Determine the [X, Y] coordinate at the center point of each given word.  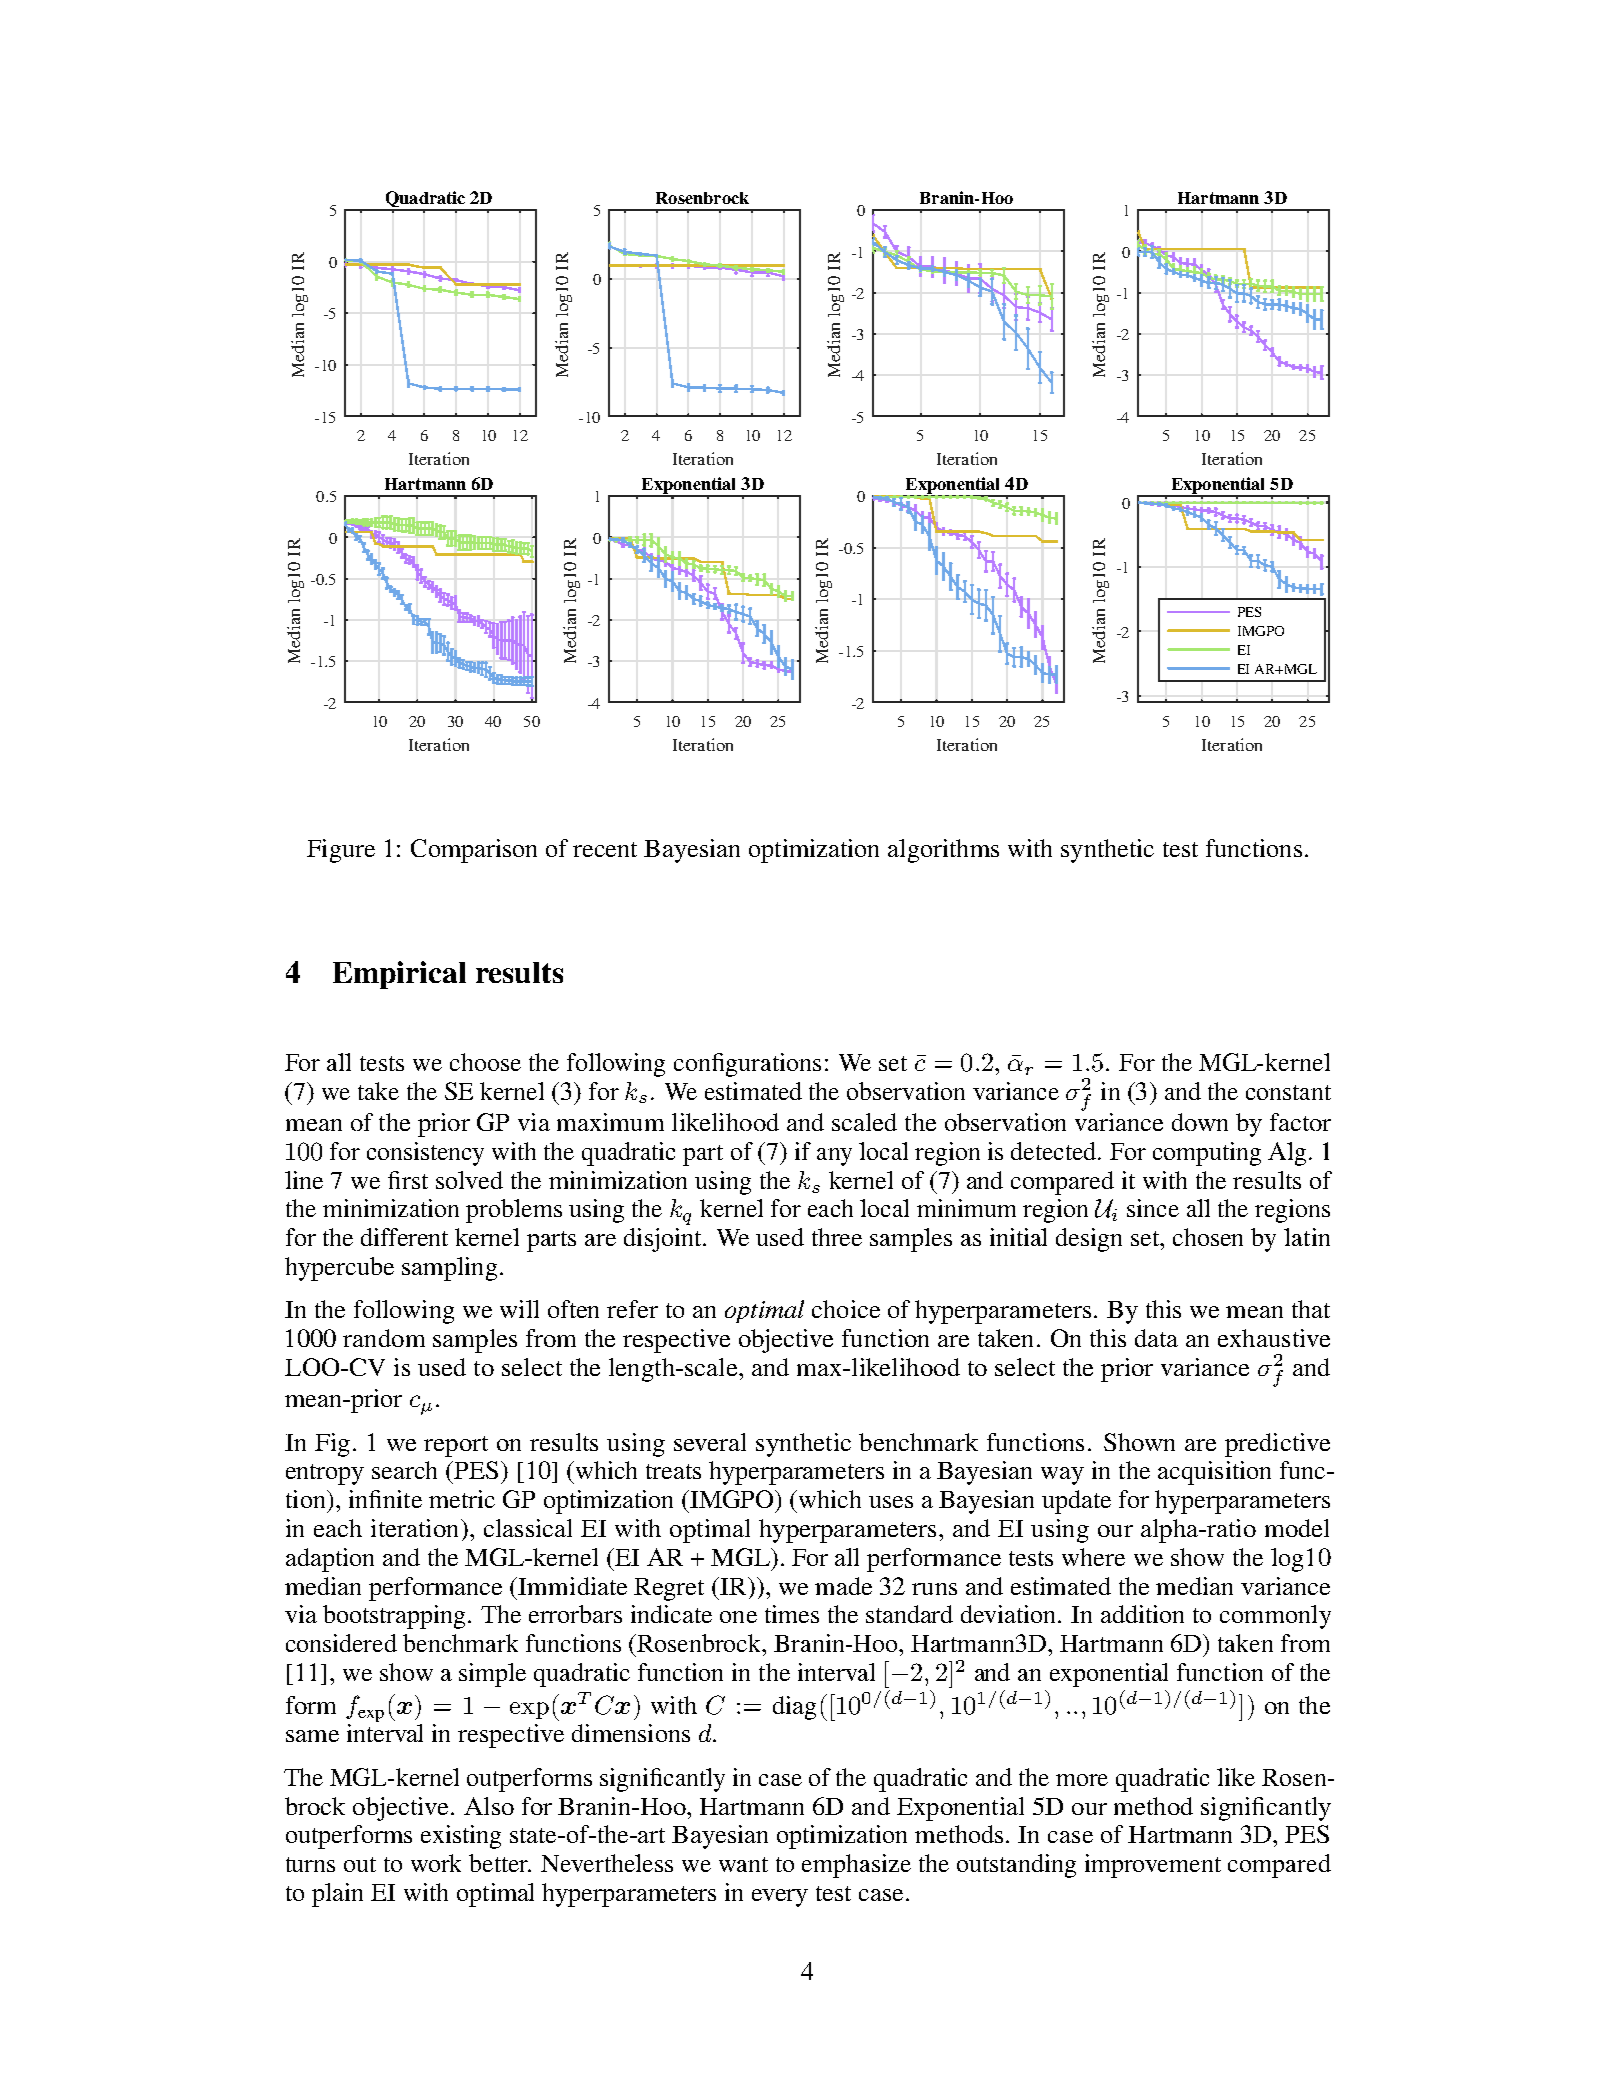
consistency [425, 1154]
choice [846, 1309]
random [384, 1338]
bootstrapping [396, 1617]
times [792, 1614]
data [1156, 1338]
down [1200, 1122]
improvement [1153, 1866]
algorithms [943, 851]
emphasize [856, 1866]
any [834, 1157]
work [436, 1863]
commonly [1275, 1617]
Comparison [474, 851]
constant [1288, 1092]
